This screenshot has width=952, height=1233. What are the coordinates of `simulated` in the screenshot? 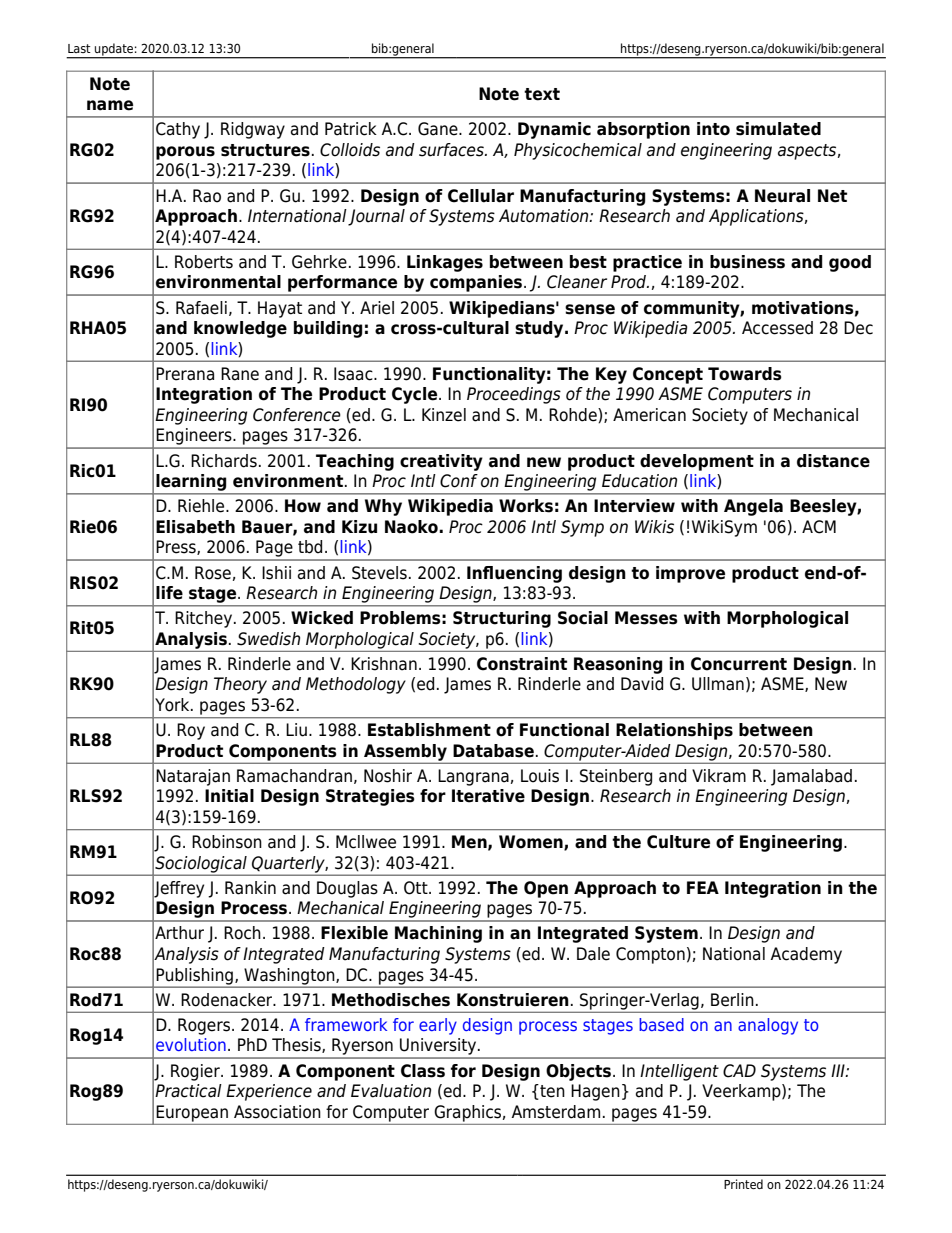 It's located at (778, 129).
